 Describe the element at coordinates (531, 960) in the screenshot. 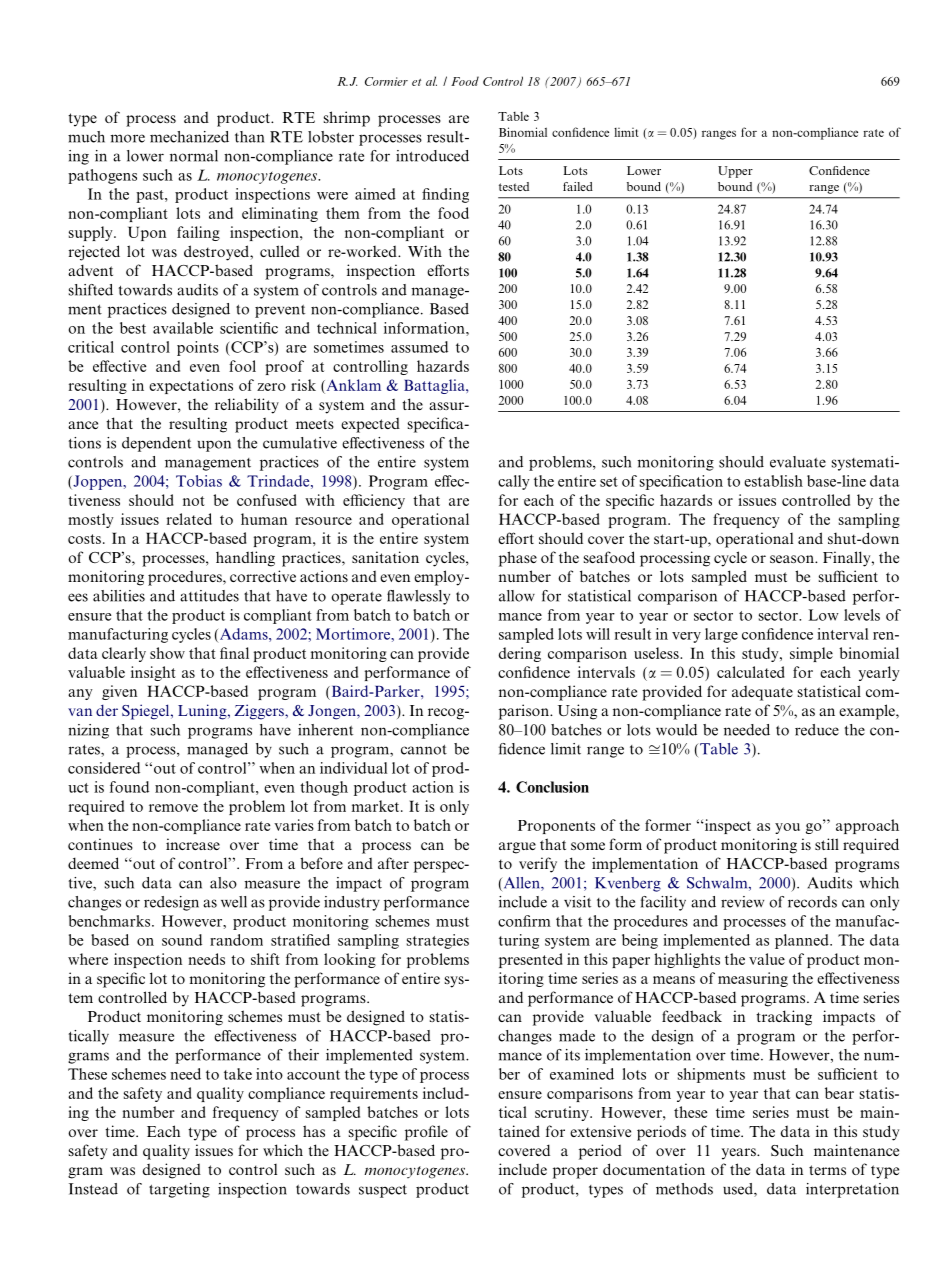

I see `presented` at that location.
